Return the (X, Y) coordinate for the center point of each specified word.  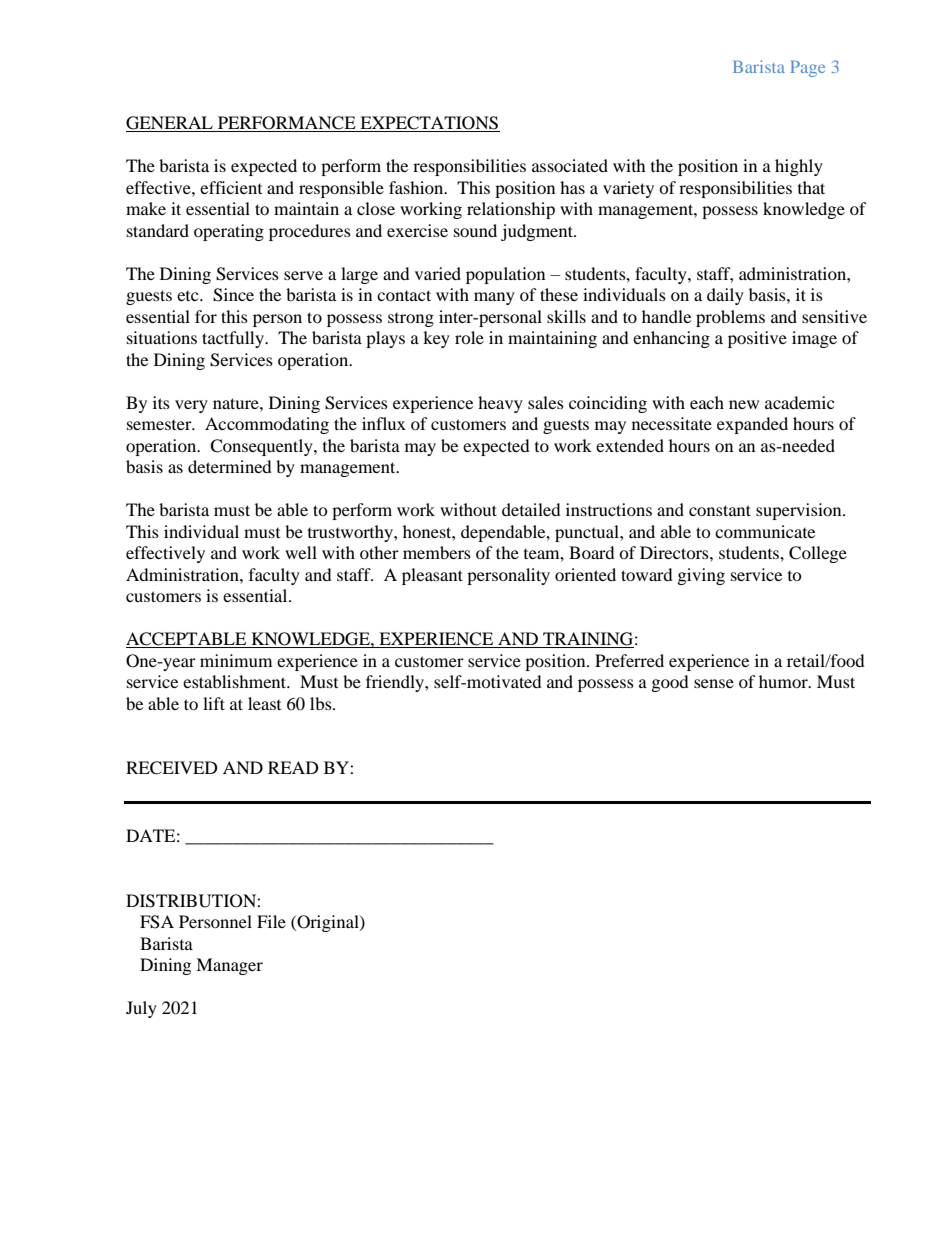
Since (233, 295)
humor (784, 681)
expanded (752, 425)
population (505, 275)
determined (230, 466)
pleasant (432, 576)
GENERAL (170, 124)
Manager (229, 966)
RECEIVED (172, 768)
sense (714, 683)
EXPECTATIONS (429, 124)
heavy (500, 404)
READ (293, 767)
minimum (236, 660)
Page (807, 69)
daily (725, 296)
